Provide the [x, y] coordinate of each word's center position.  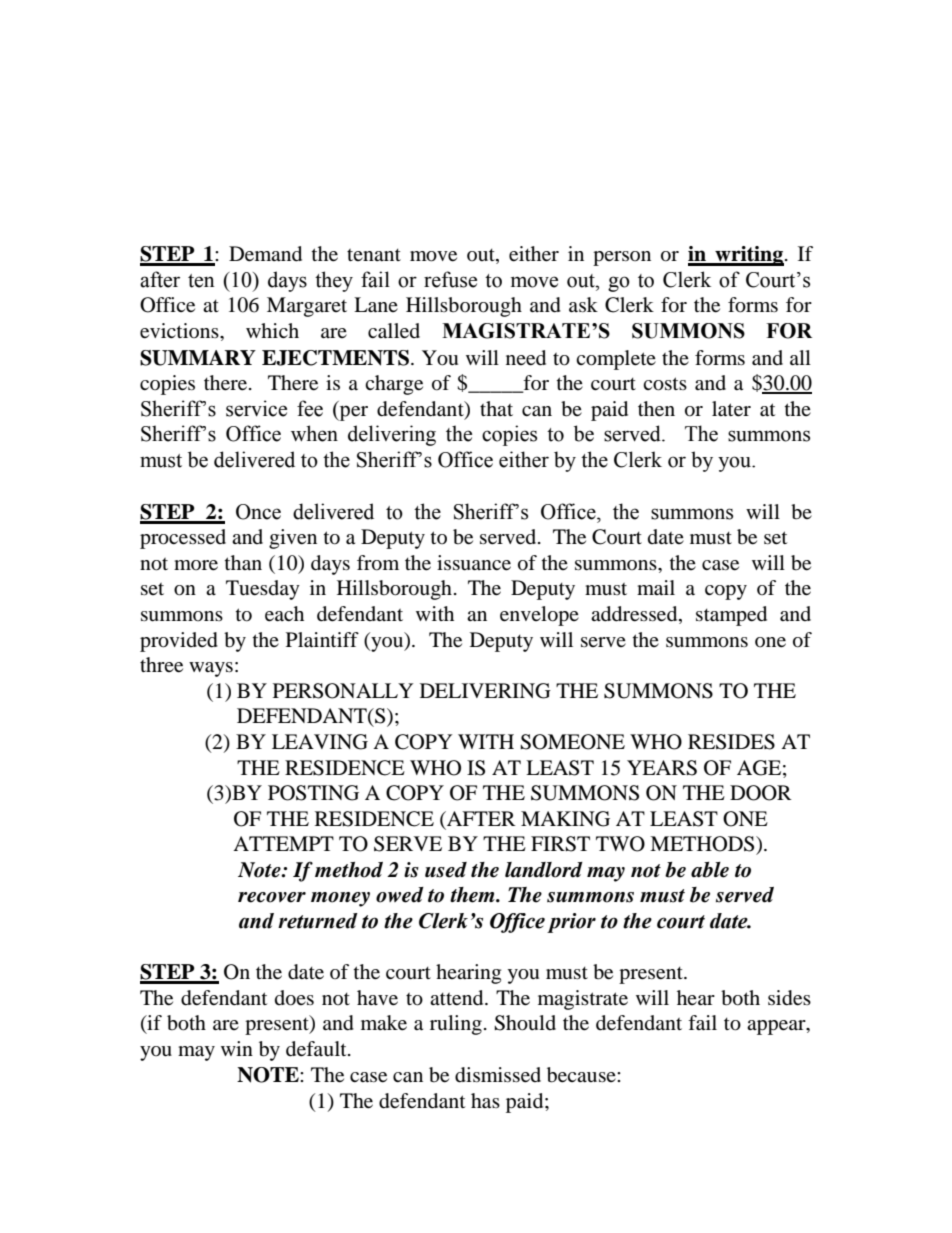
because [582, 1075]
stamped [731, 616]
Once [258, 512]
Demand [265, 254]
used [446, 870]
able [710, 870]
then [656, 409]
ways [211, 669]
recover [272, 897]
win [237, 1048]
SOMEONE [572, 742]
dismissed [498, 1075]
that [496, 408]
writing [748, 256]
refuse [450, 279]
